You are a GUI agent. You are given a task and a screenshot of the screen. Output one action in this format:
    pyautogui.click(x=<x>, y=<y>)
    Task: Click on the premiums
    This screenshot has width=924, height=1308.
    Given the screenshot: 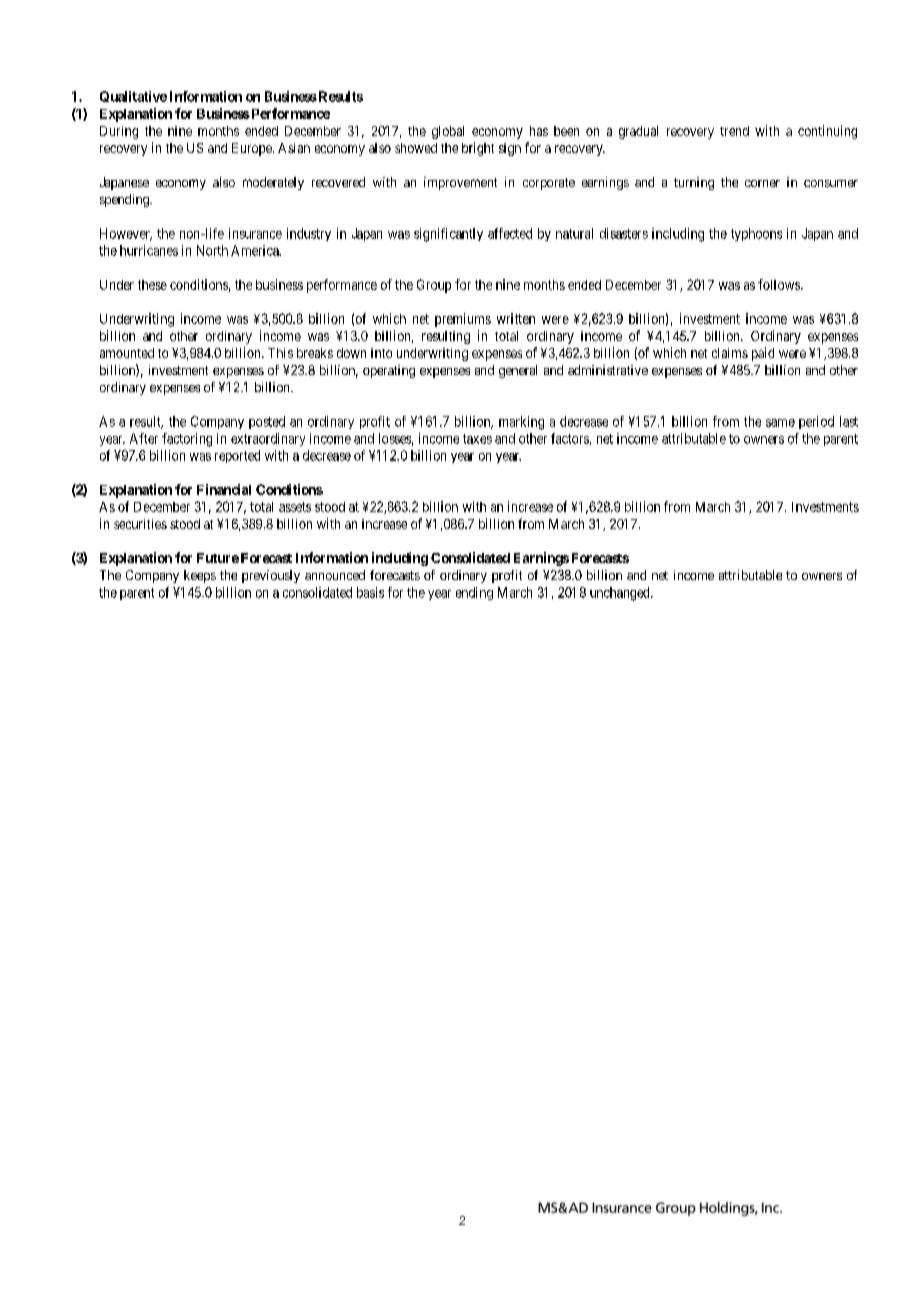 What is the action you would take?
    pyautogui.click(x=463, y=320)
